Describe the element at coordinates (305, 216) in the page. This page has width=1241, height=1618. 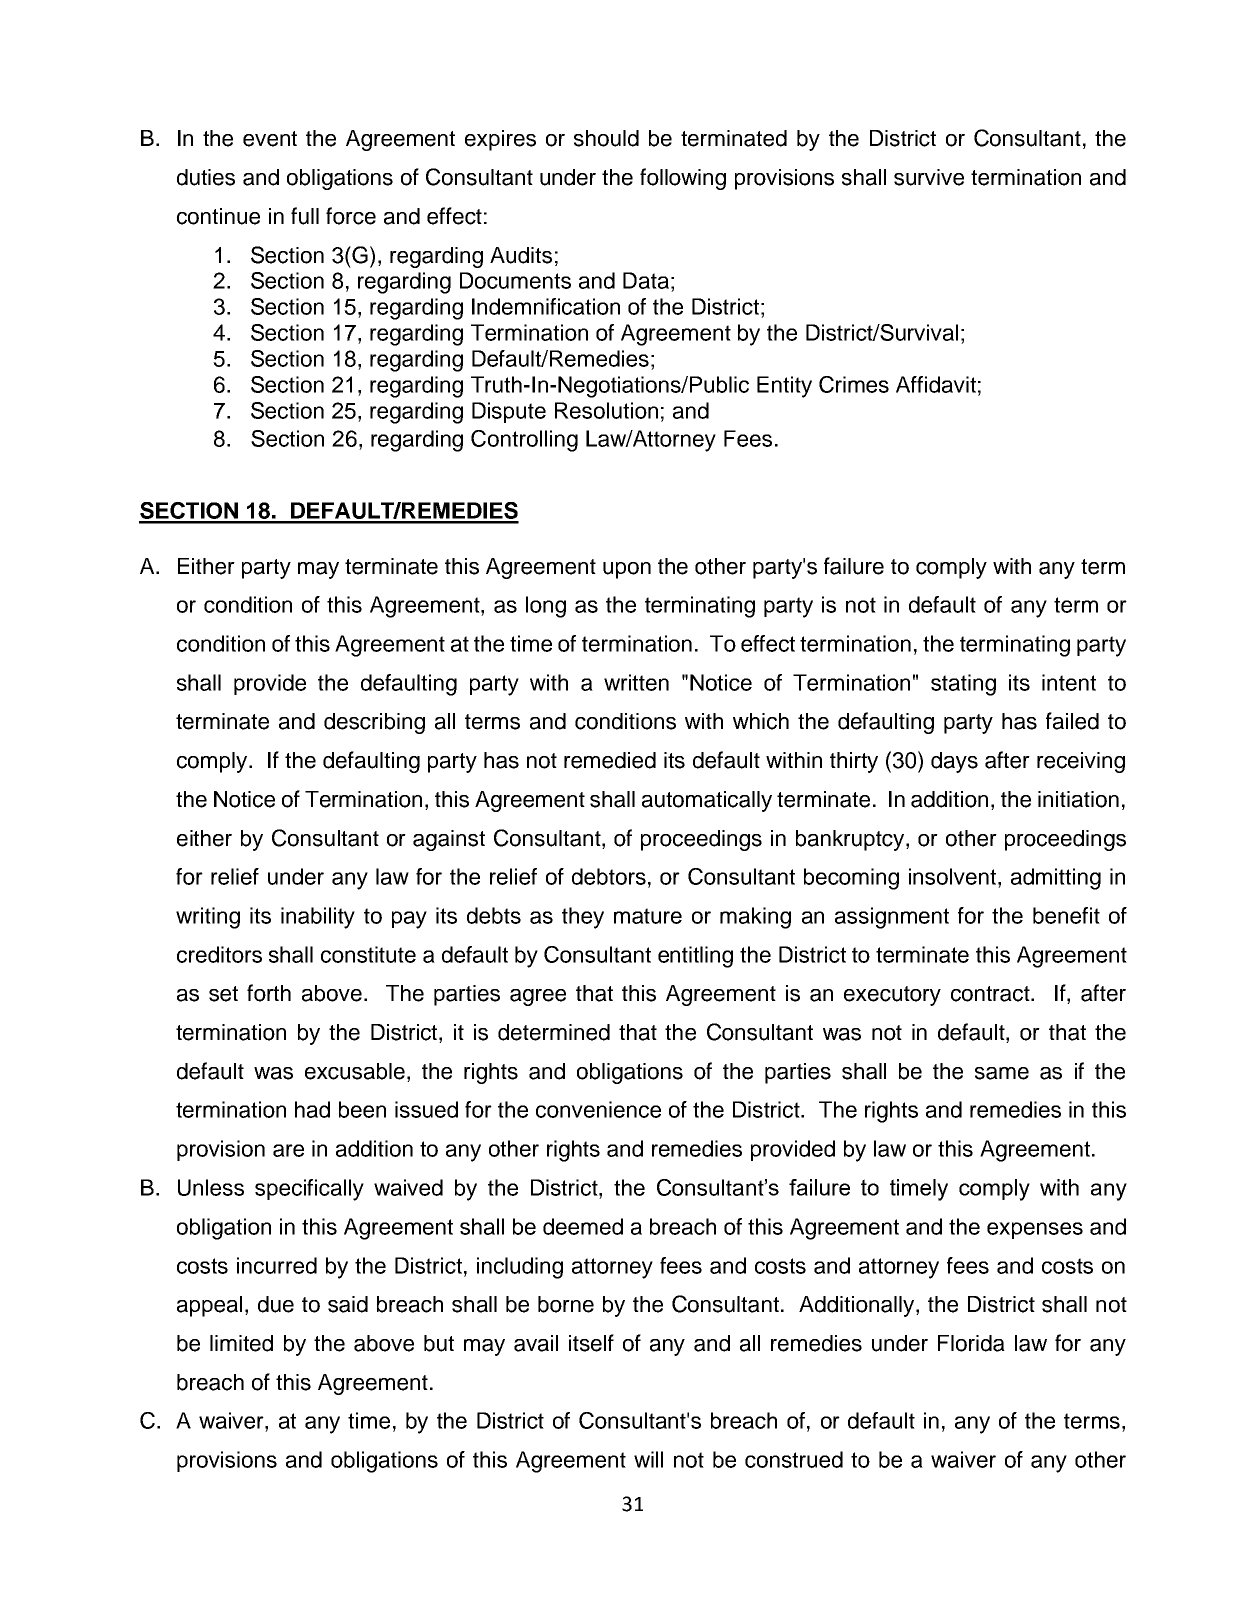
I see `full` at that location.
